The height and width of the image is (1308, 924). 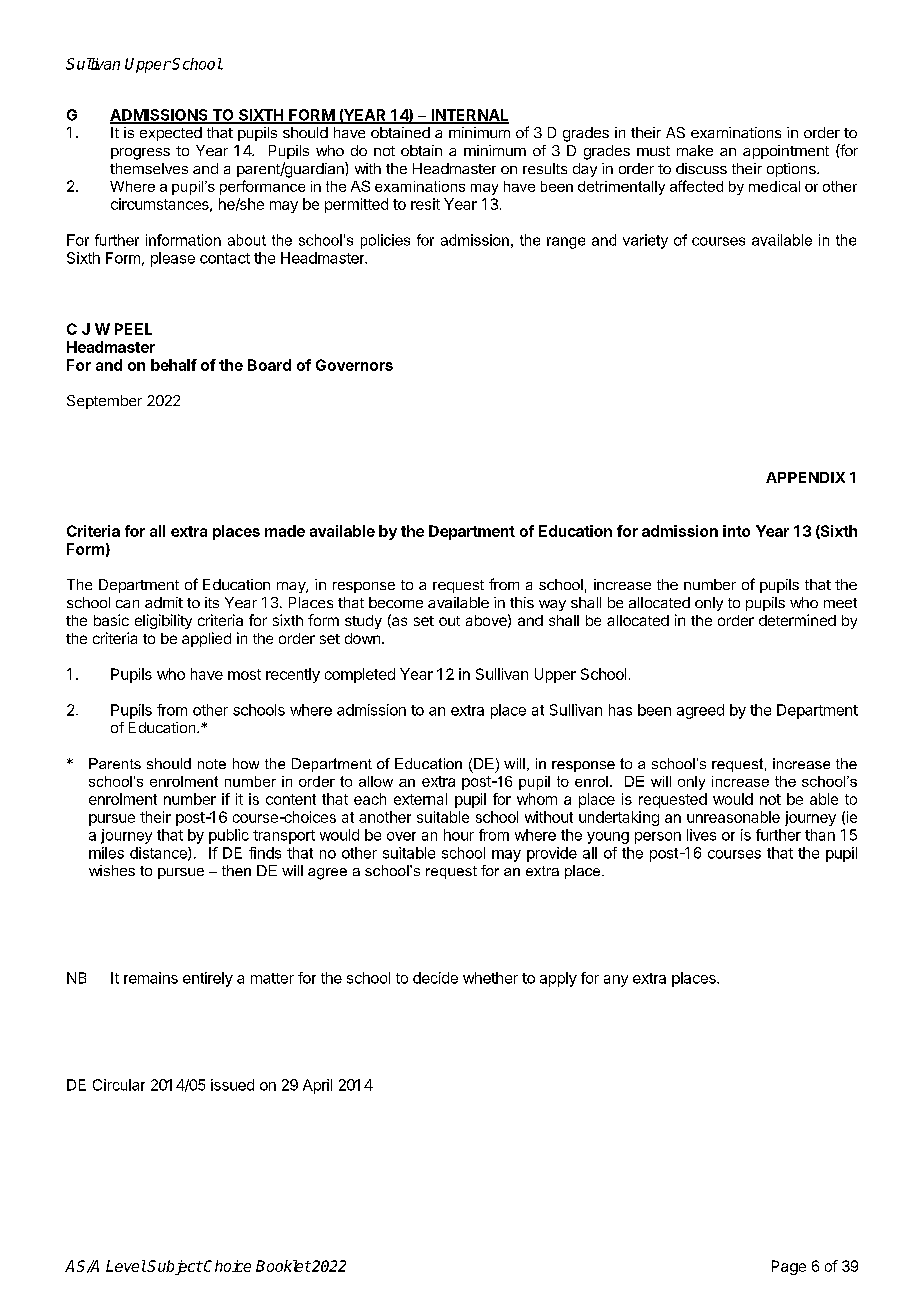 What do you see at coordinates (522, 602) in the image?
I see `this` at bounding box center [522, 602].
